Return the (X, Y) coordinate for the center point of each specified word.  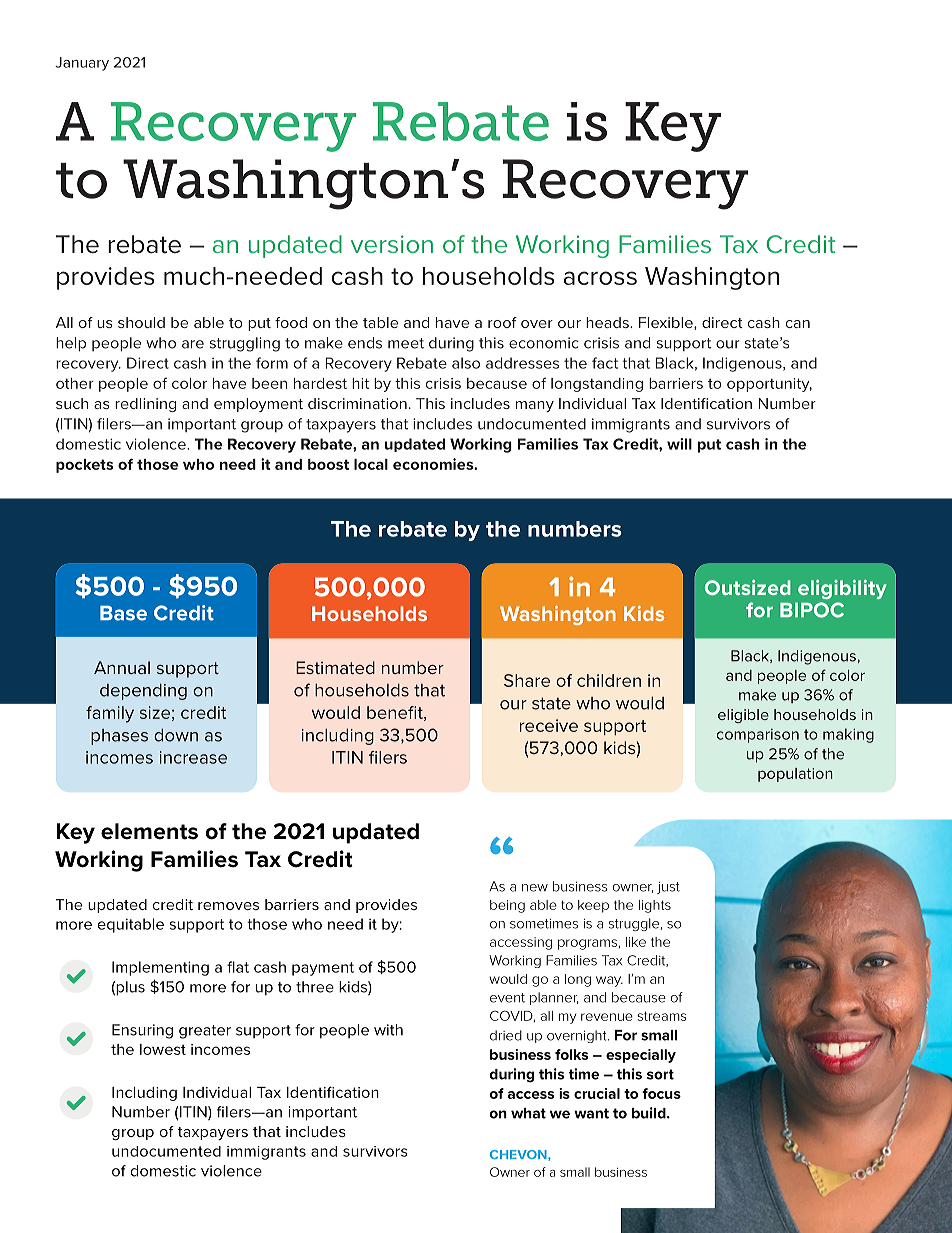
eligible (743, 716)
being (507, 906)
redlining (145, 405)
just (668, 888)
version (392, 244)
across (600, 278)
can (798, 324)
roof (502, 322)
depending (143, 692)
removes (228, 906)
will (679, 444)
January (82, 64)
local (371, 464)
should (141, 322)
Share (527, 680)
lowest (163, 1049)
